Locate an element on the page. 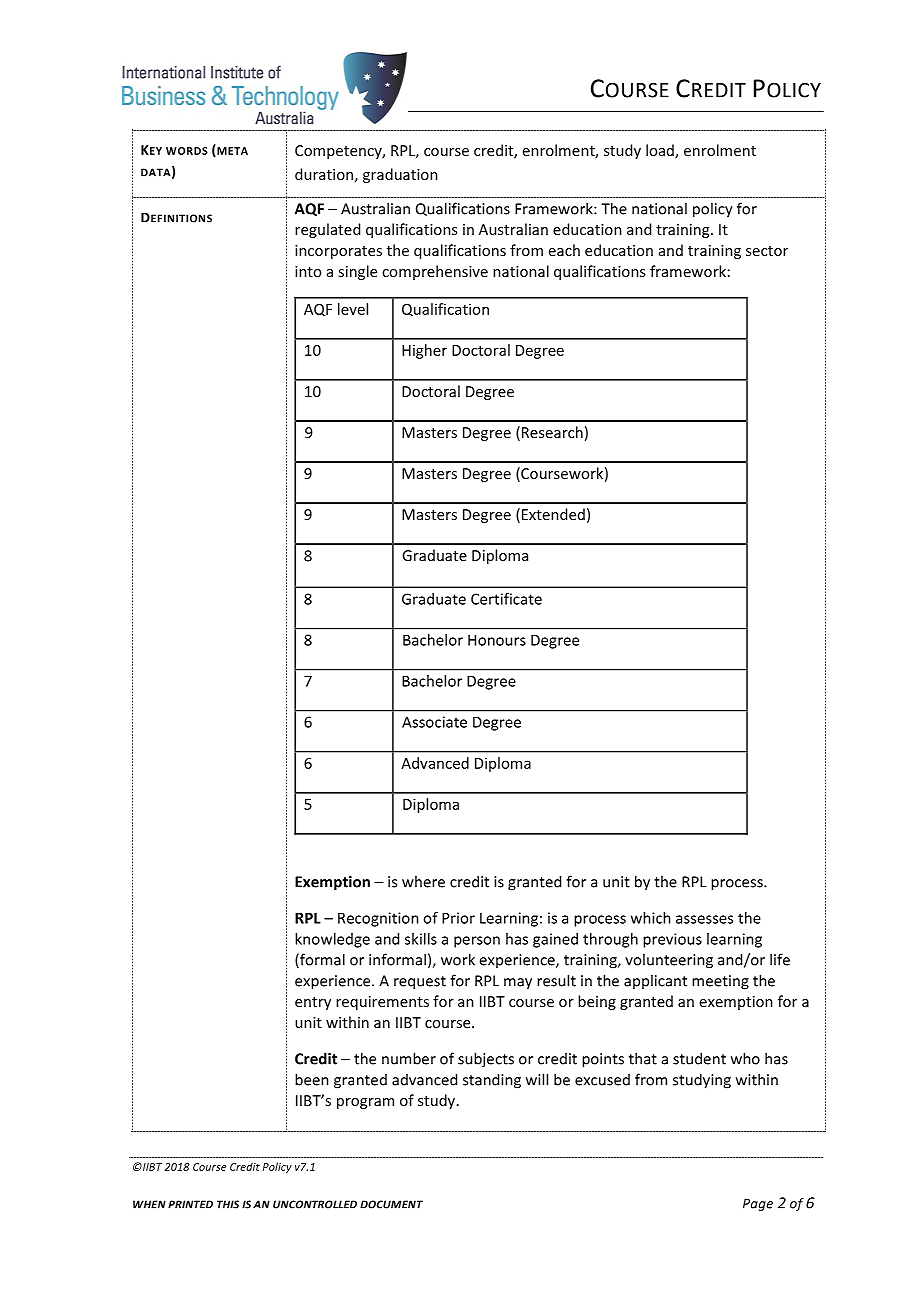  Associate is located at coordinates (434, 722).
